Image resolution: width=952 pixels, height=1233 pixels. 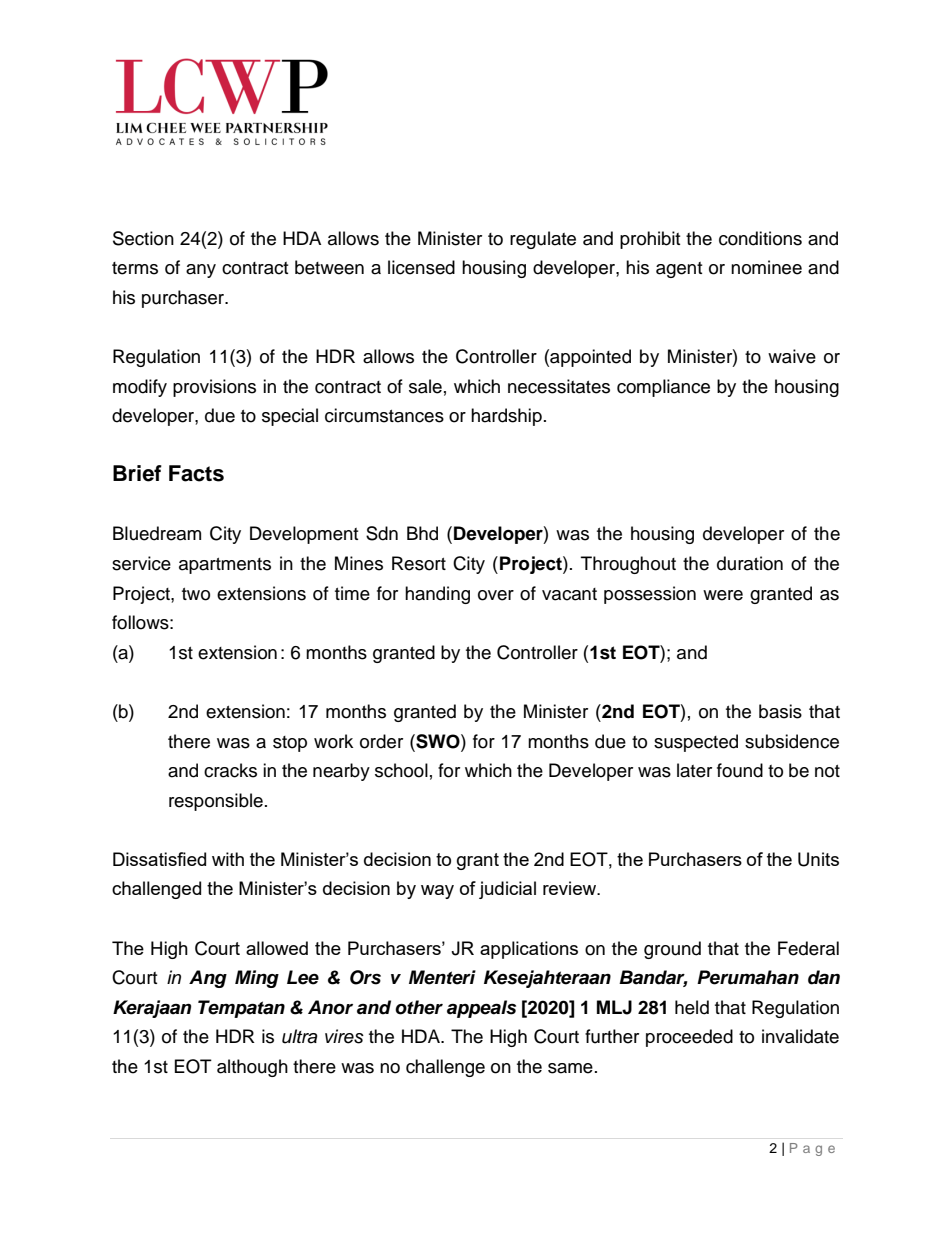 What do you see at coordinates (689, 1038) in the page?
I see `proceeded` at bounding box center [689, 1038].
